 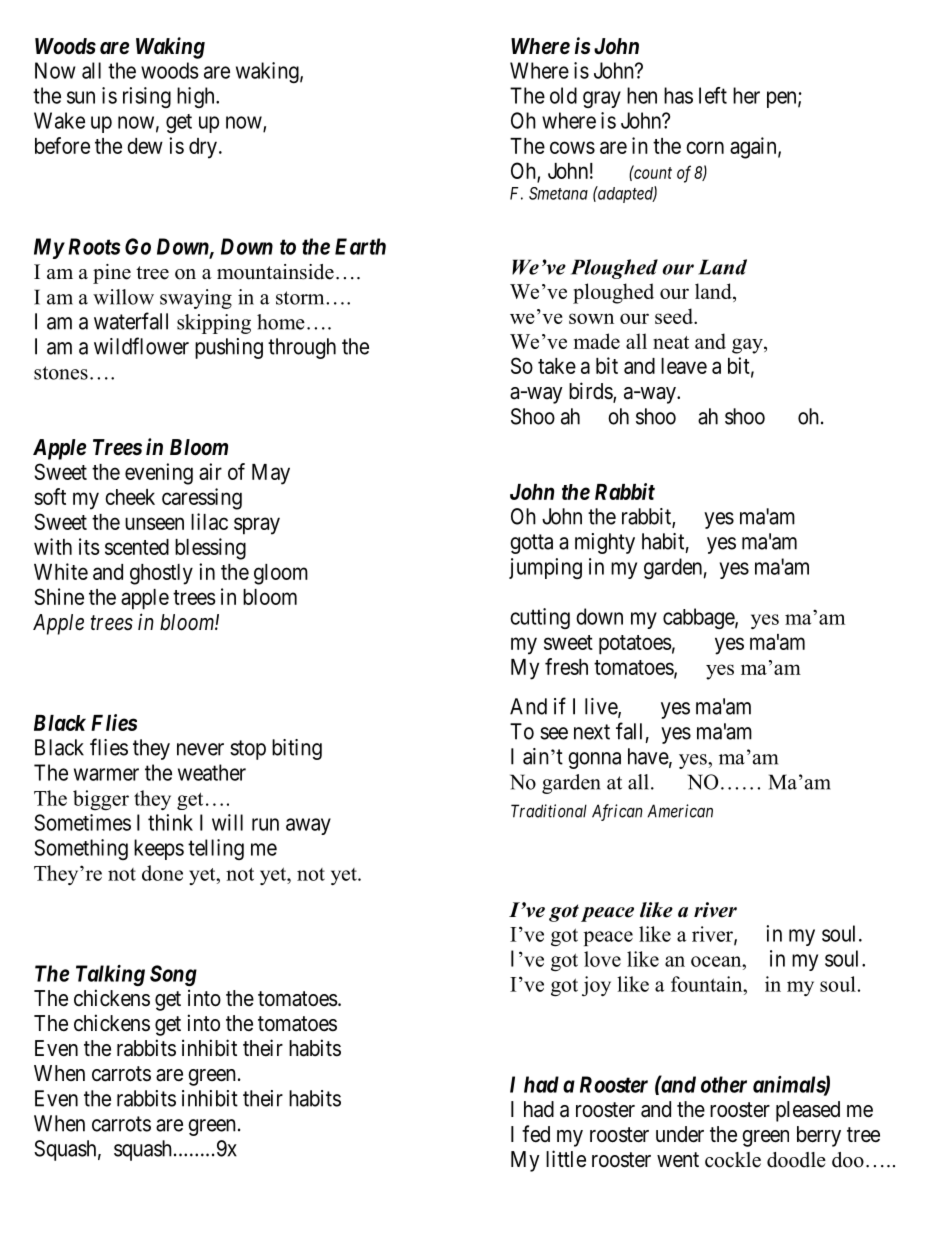 What do you see at coordinates (549, 811) in the screenshot?
I see `Traditional` at bounding box center [549, 811].
